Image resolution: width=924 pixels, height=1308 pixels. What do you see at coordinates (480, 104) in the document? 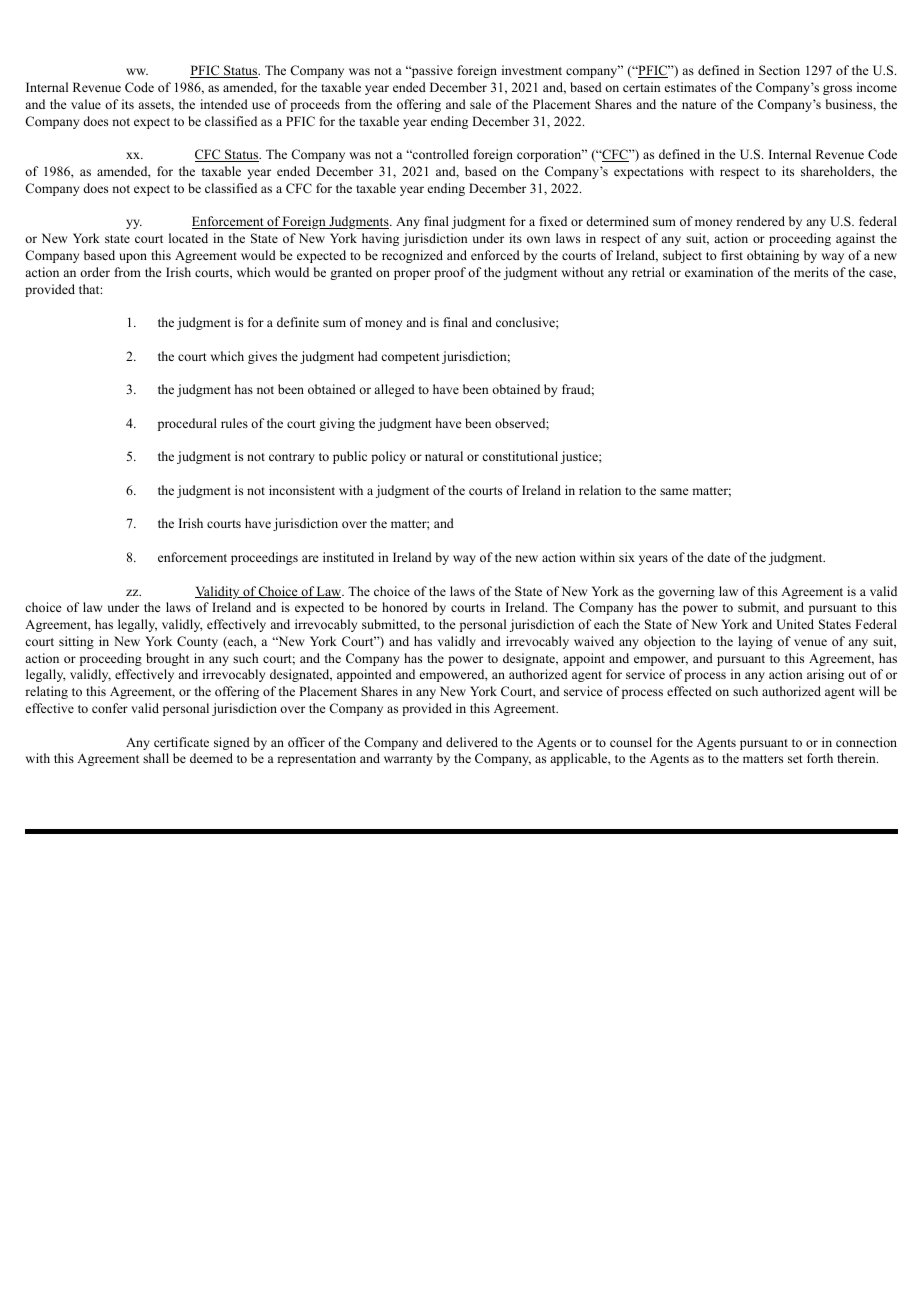
I see `sale` at bounding box center [480, 104].
